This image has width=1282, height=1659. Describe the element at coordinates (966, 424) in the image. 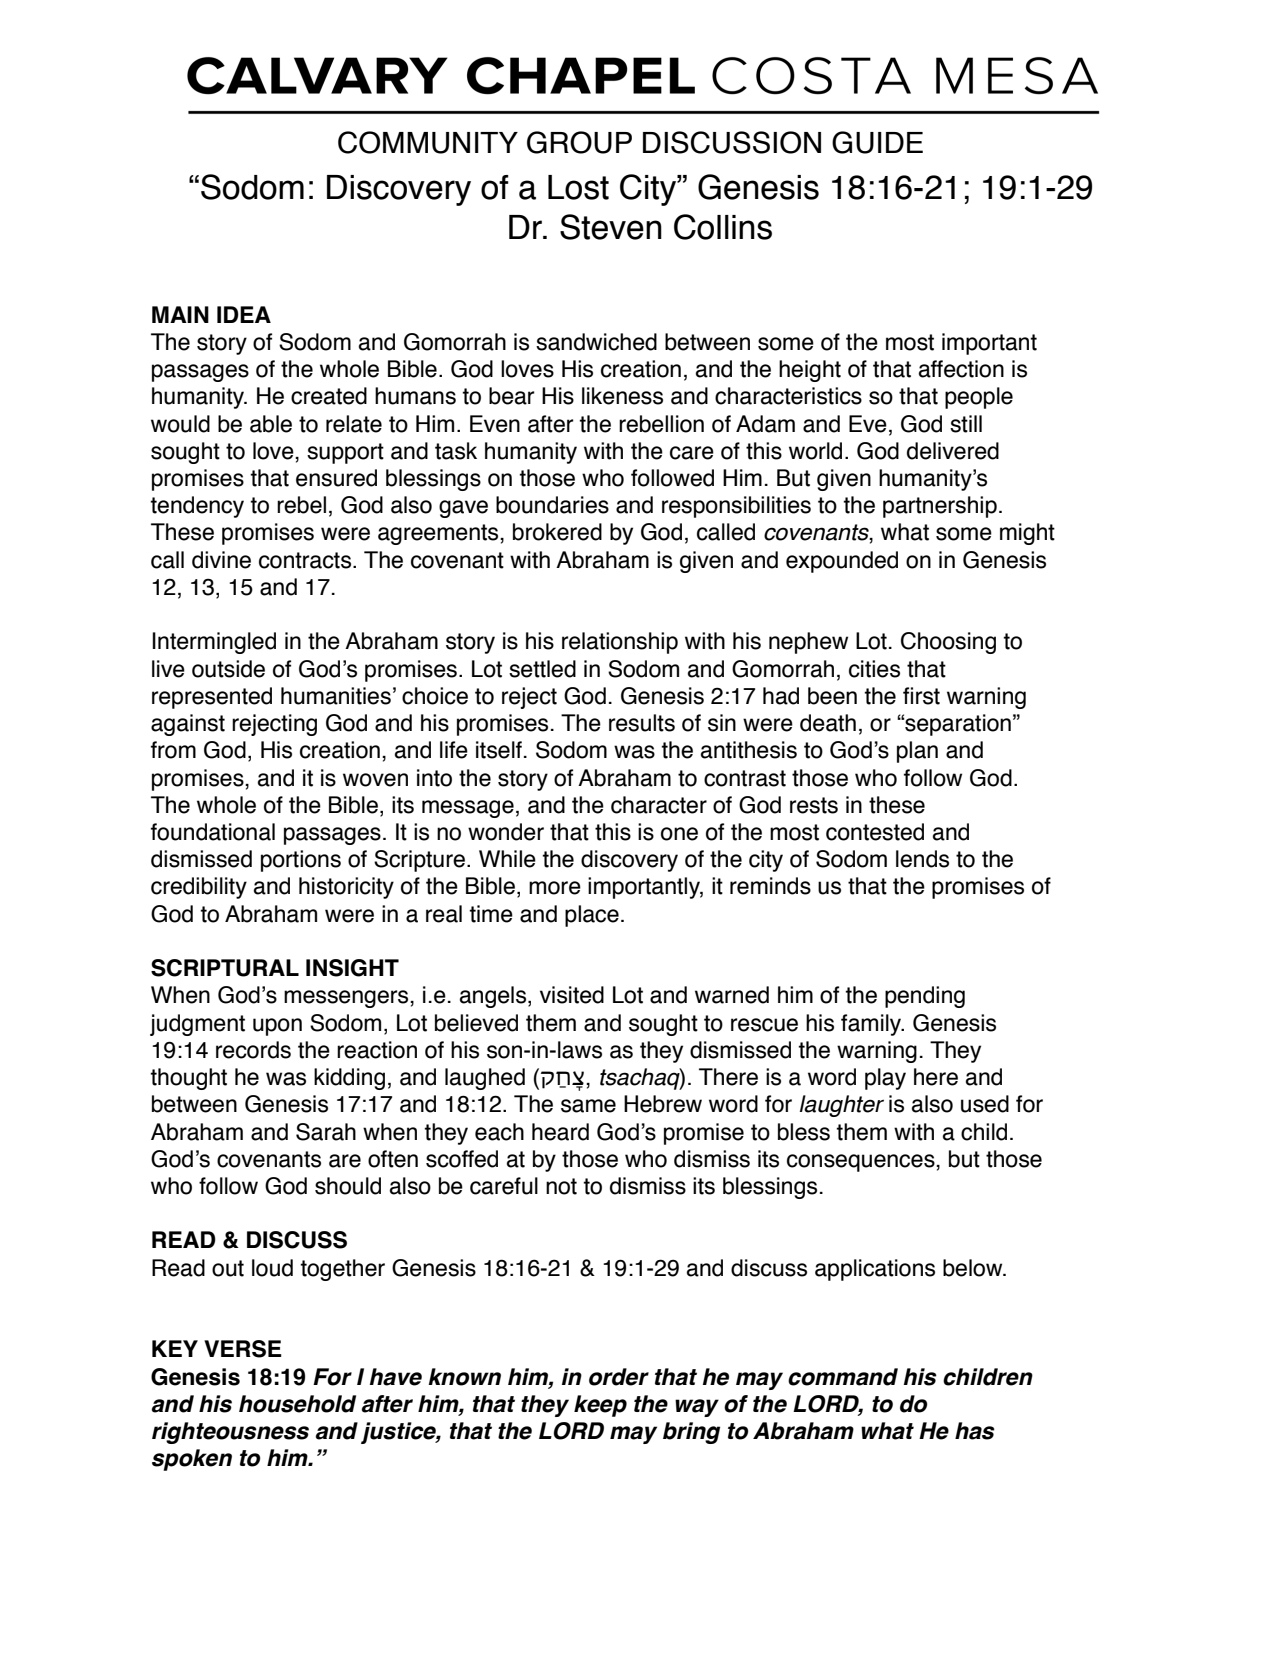

I see `still` at that location.
